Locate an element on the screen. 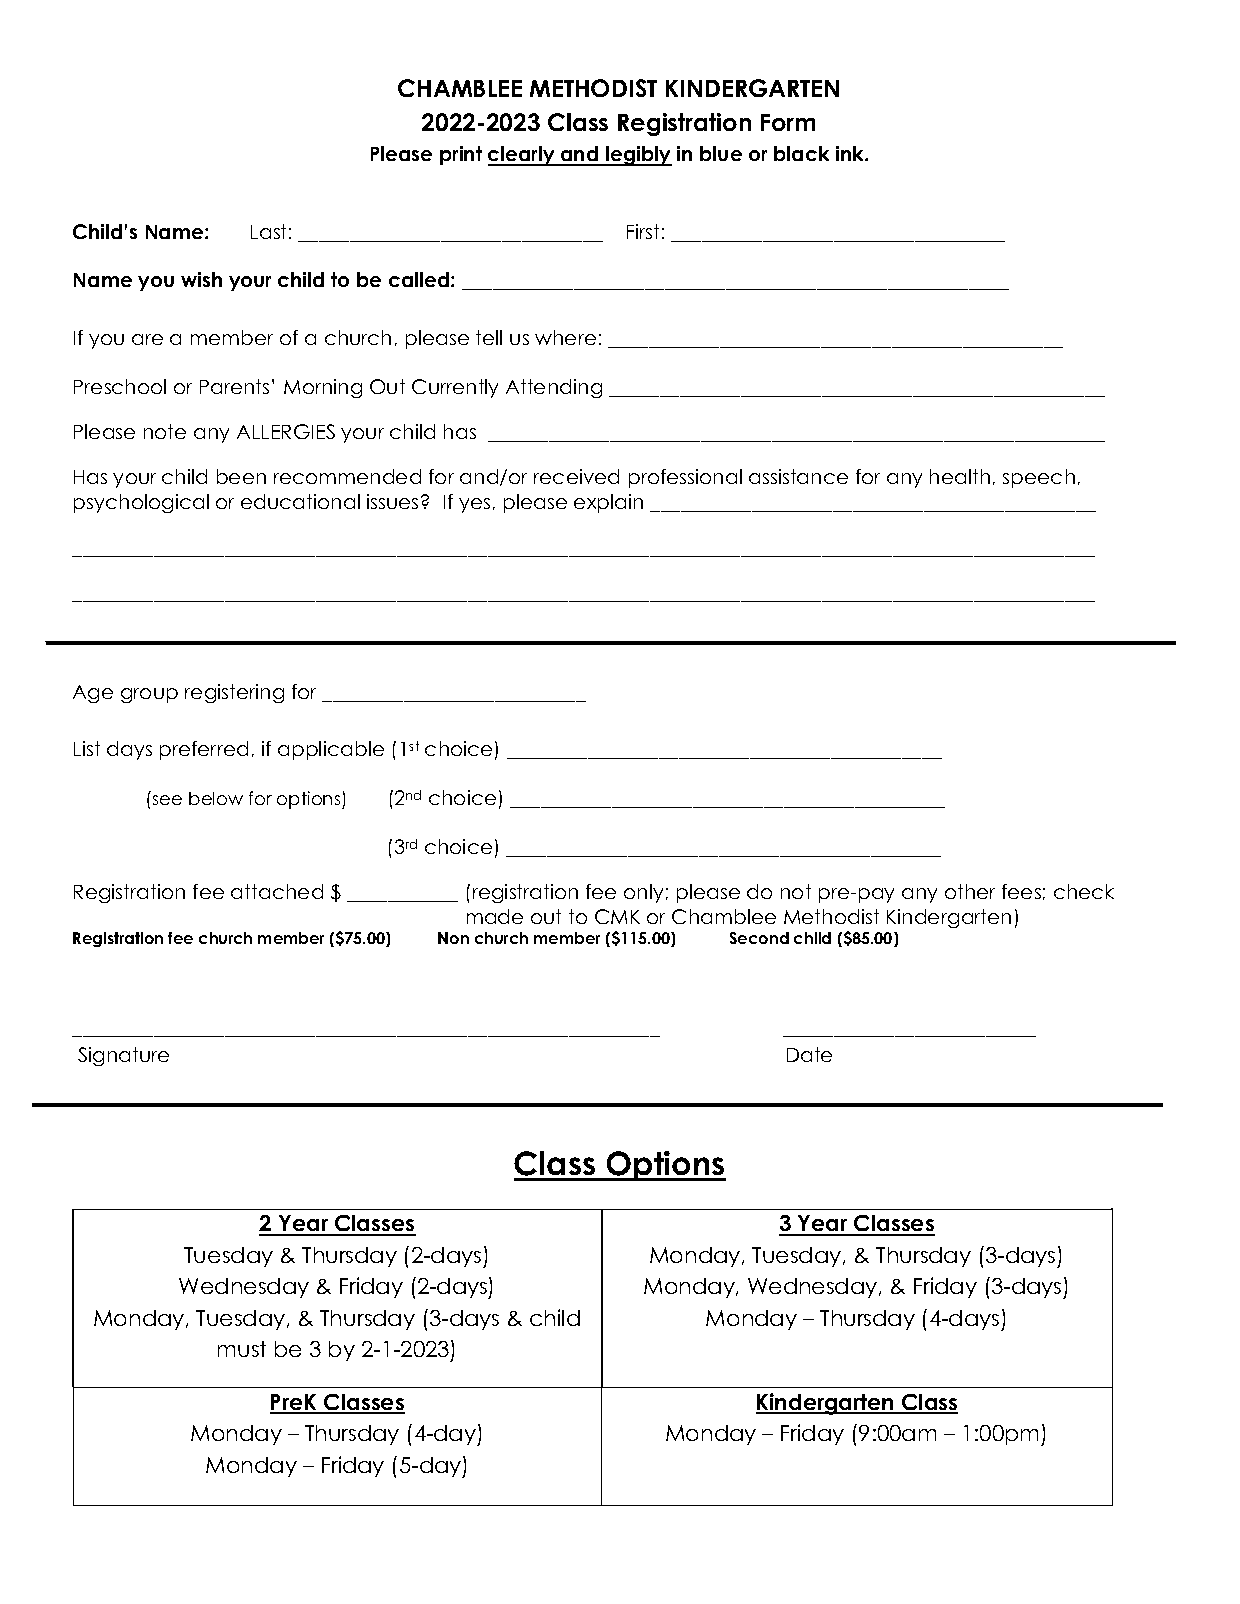  explain is located at coordinates (608, 503).
